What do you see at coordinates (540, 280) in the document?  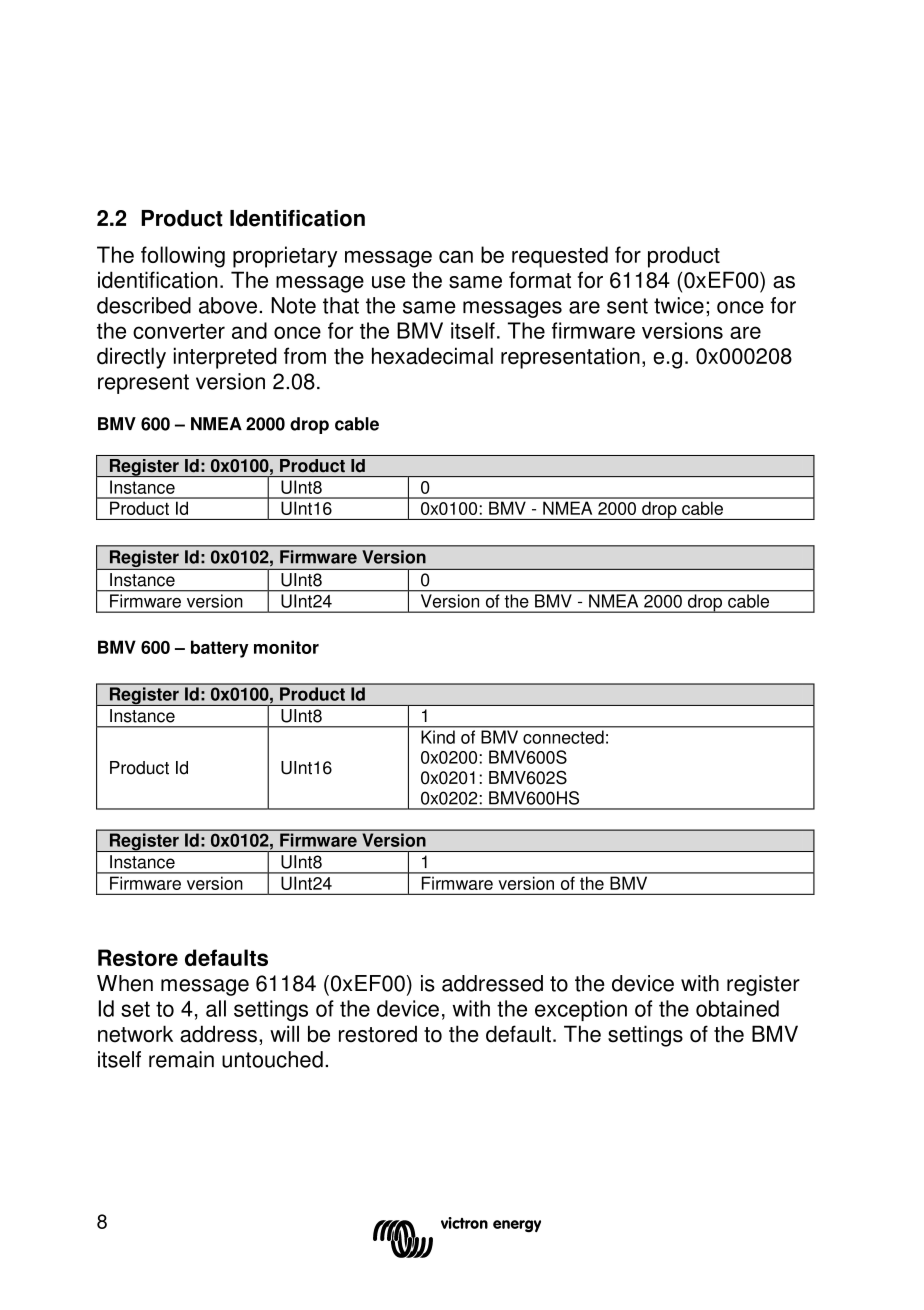 I see `format` at bounding box center [540, 280].
